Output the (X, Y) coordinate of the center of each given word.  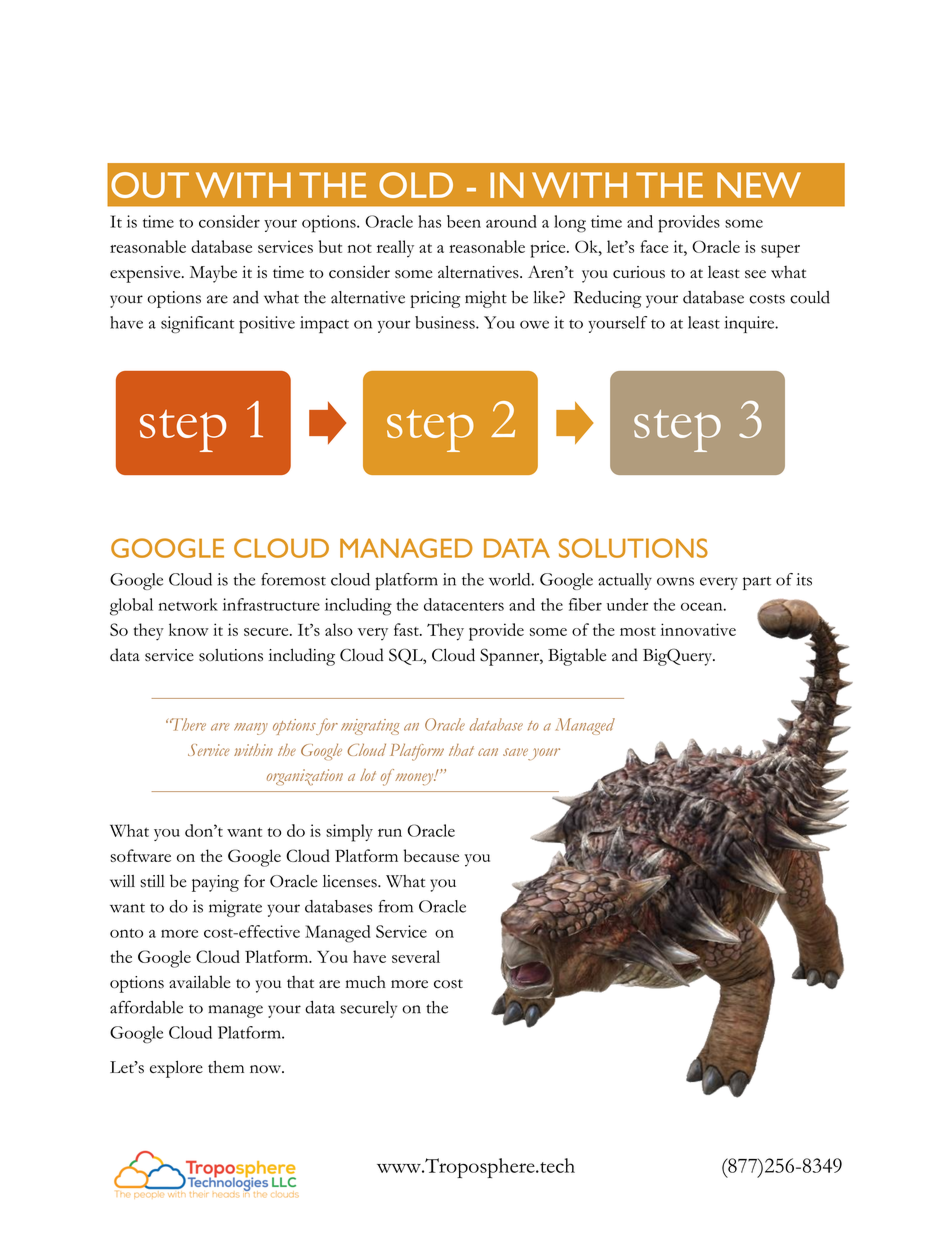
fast (407, 629)
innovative (698, 629)
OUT (150, 185)
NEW (759, 185)
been (464, 221)
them (226, 1066)
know (189, 629)
